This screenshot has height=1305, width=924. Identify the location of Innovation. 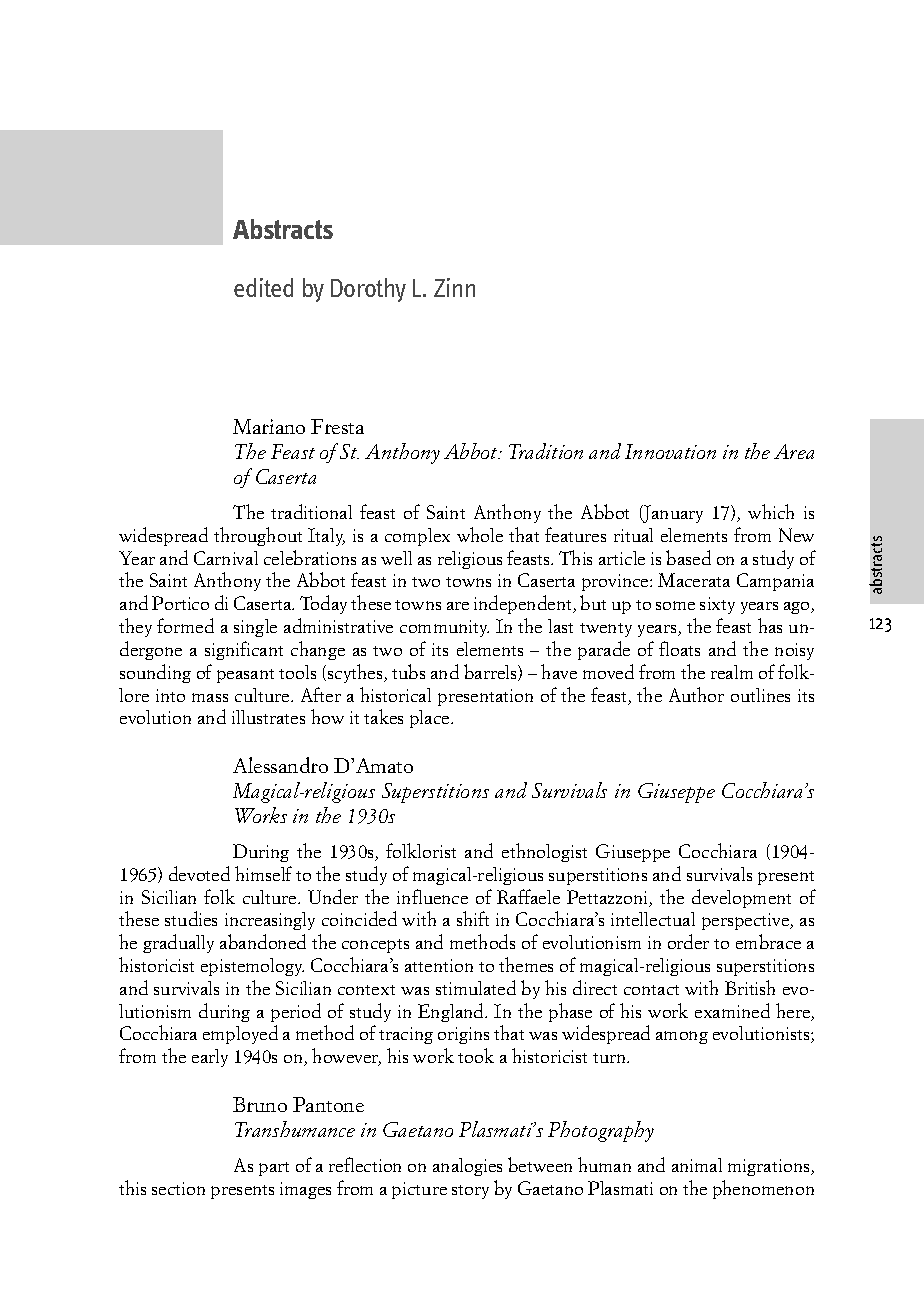
(670, 451).
